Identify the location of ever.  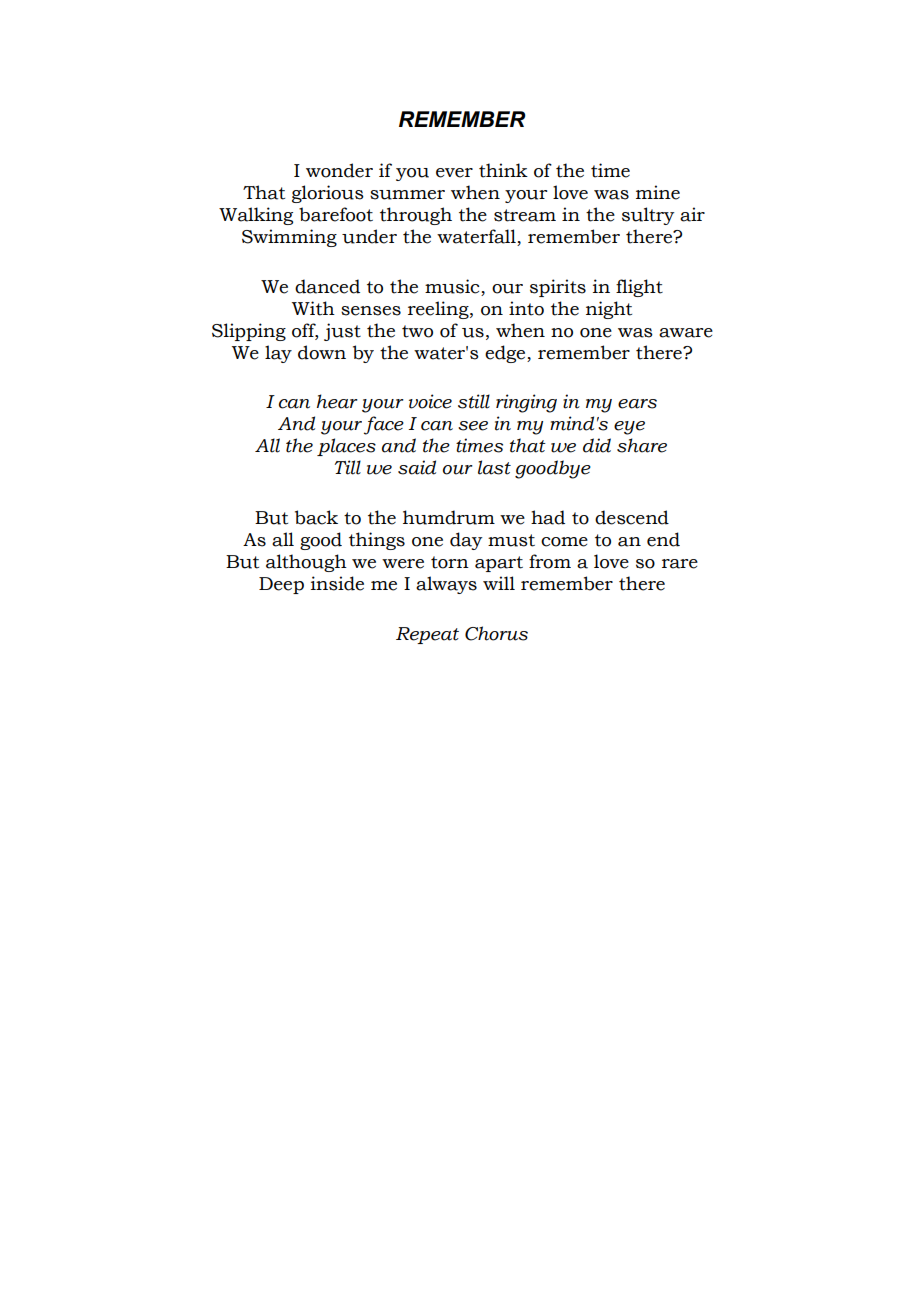
(454, 173).
